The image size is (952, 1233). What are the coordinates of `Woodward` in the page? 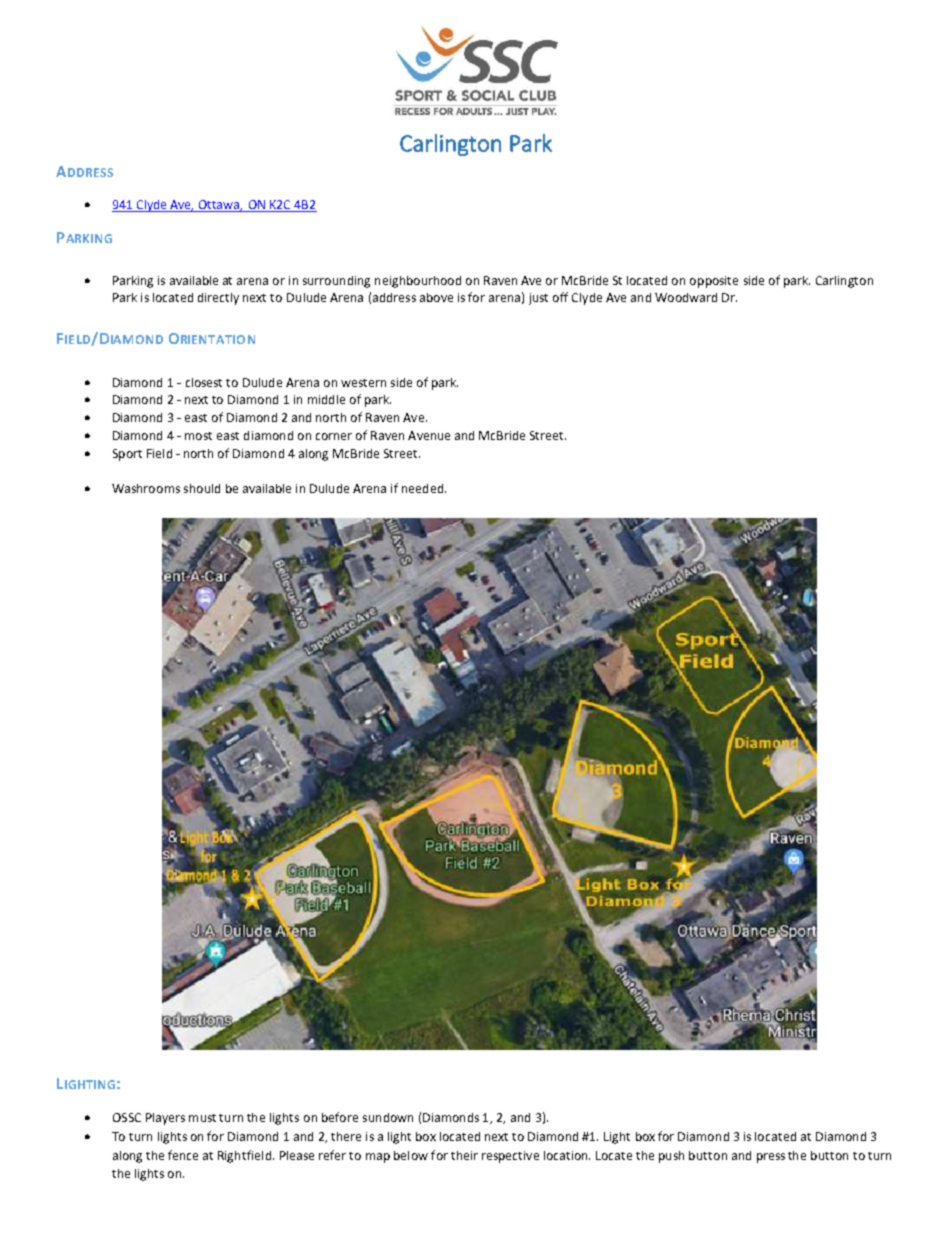 It's located at (686, 297).
